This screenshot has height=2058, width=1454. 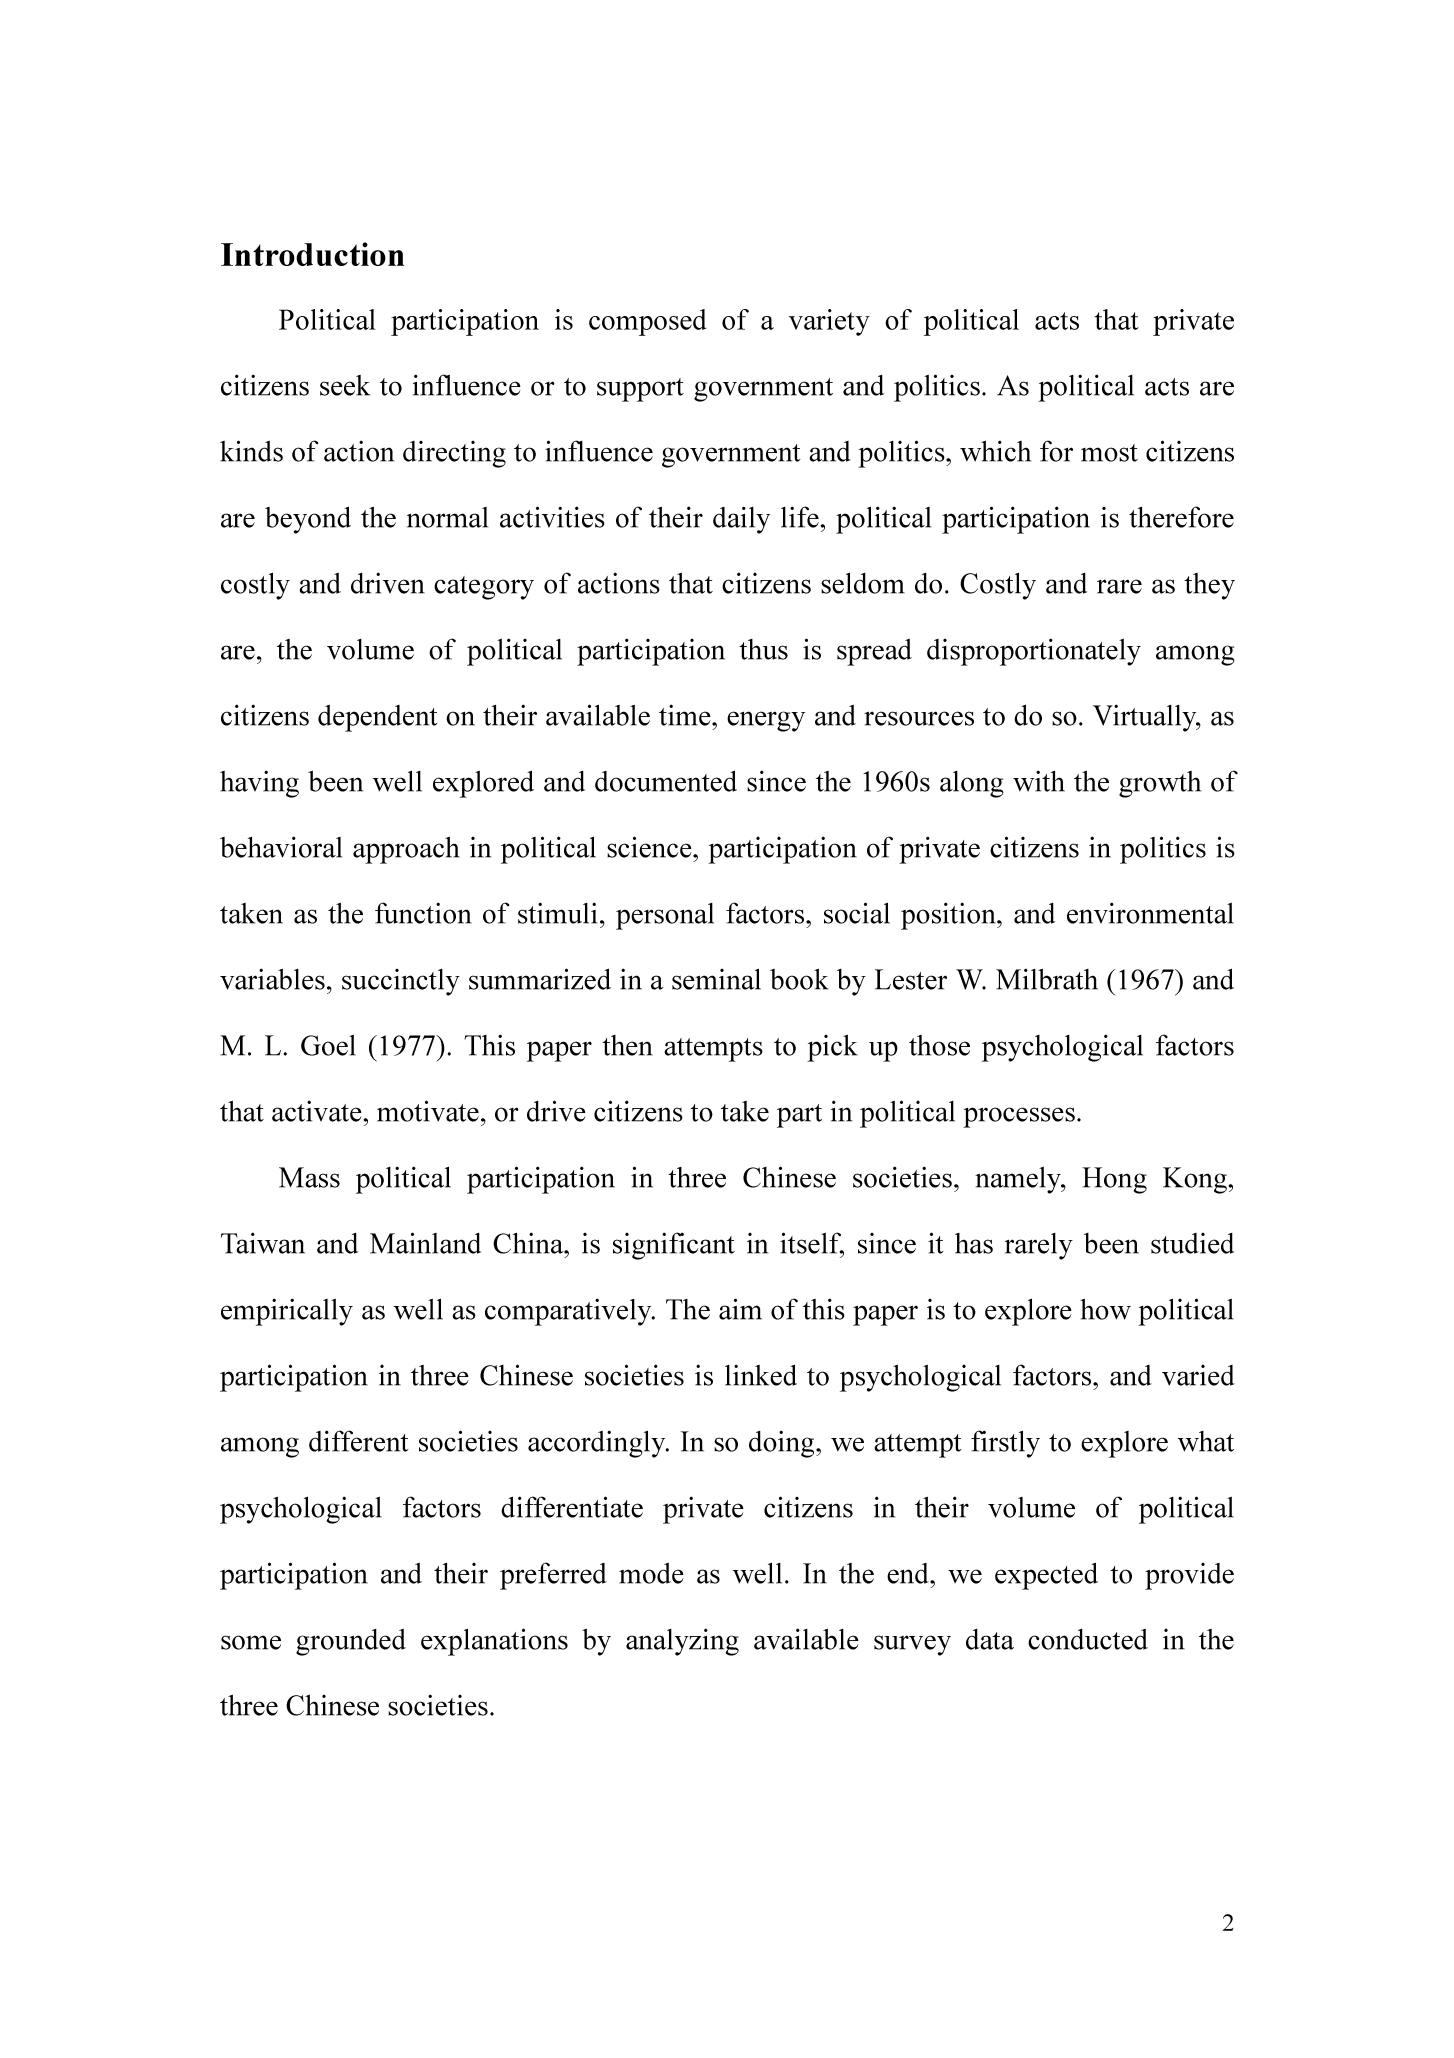 I want to click on seminal, so click(x=716, y=979).
